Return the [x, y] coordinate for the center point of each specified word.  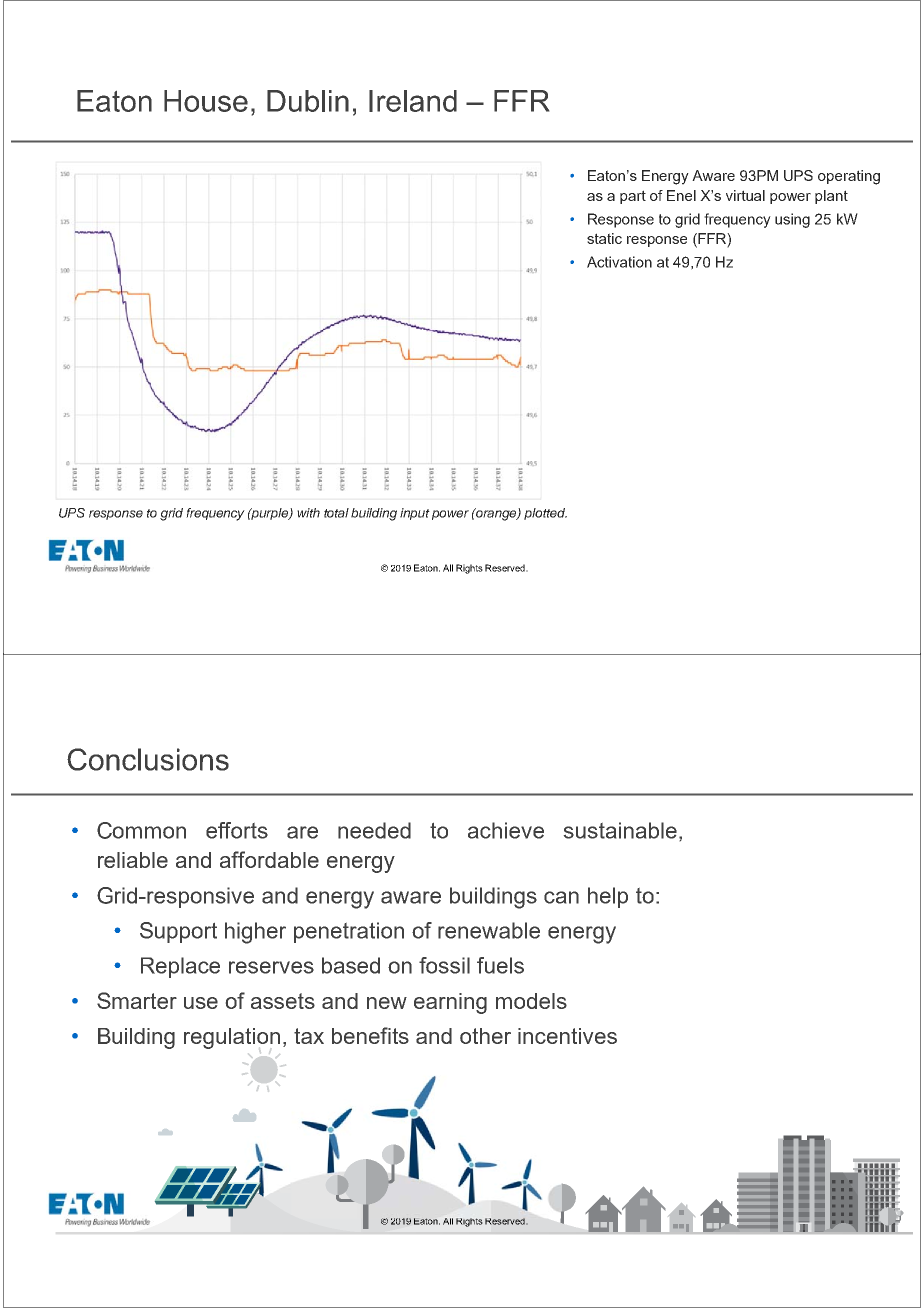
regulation [232, 1038]
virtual [745, 195]
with [308, 513]
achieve [506, 830]
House [206, 101]
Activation [619, 262]
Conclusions [148, 759]
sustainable [620, 830]
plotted [545, 514]
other [485, 1036]
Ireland [413, 101]
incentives [567, 1036]
